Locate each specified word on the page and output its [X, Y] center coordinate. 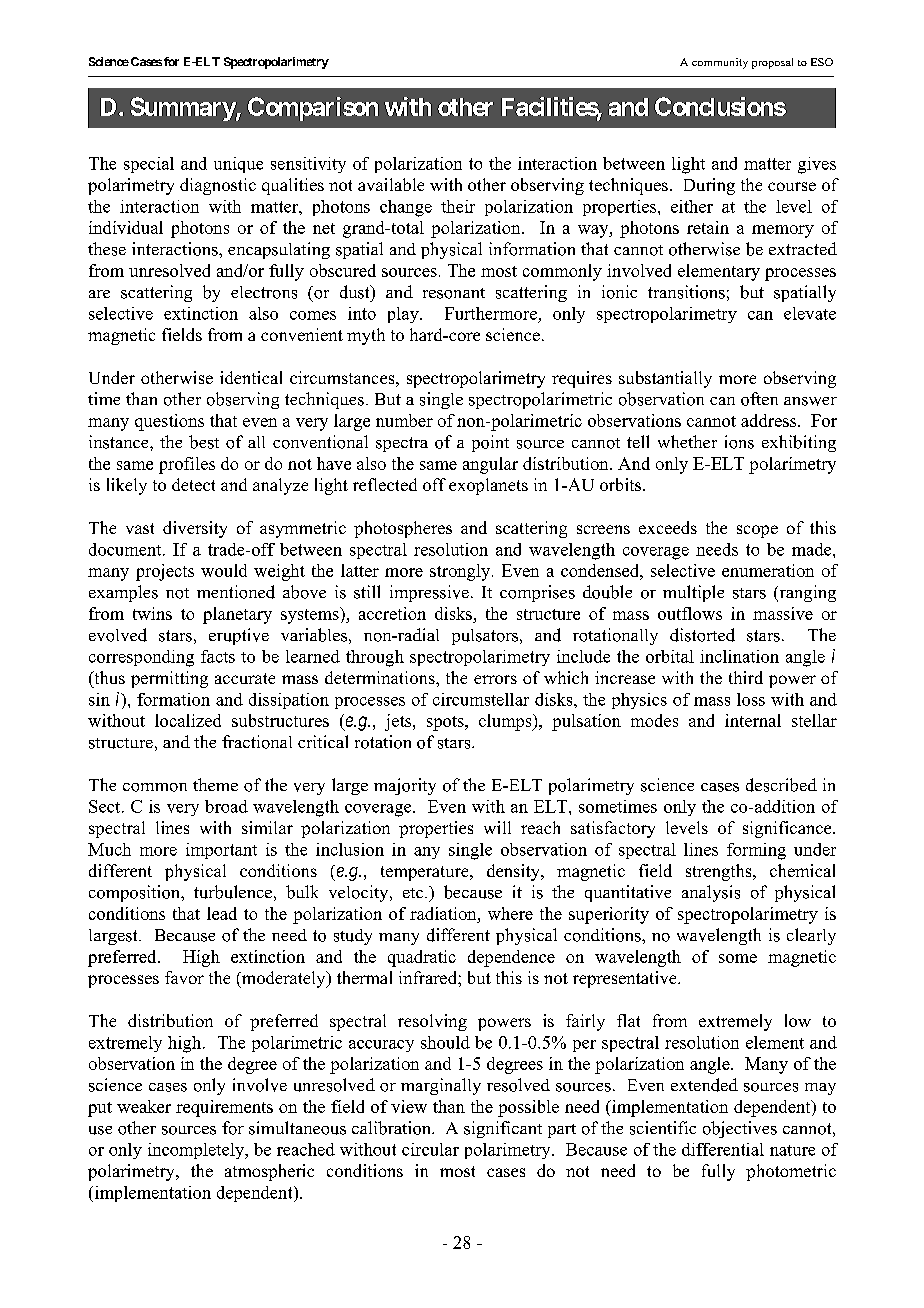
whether [687, 441]
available [391, 184]
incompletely [197, 1151]
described [781, 785]
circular [430, 1149]
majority [405, 786]
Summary [184, 109]
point [490, 443]
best [204, 442]
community [720, 63]
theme [215, 784]
